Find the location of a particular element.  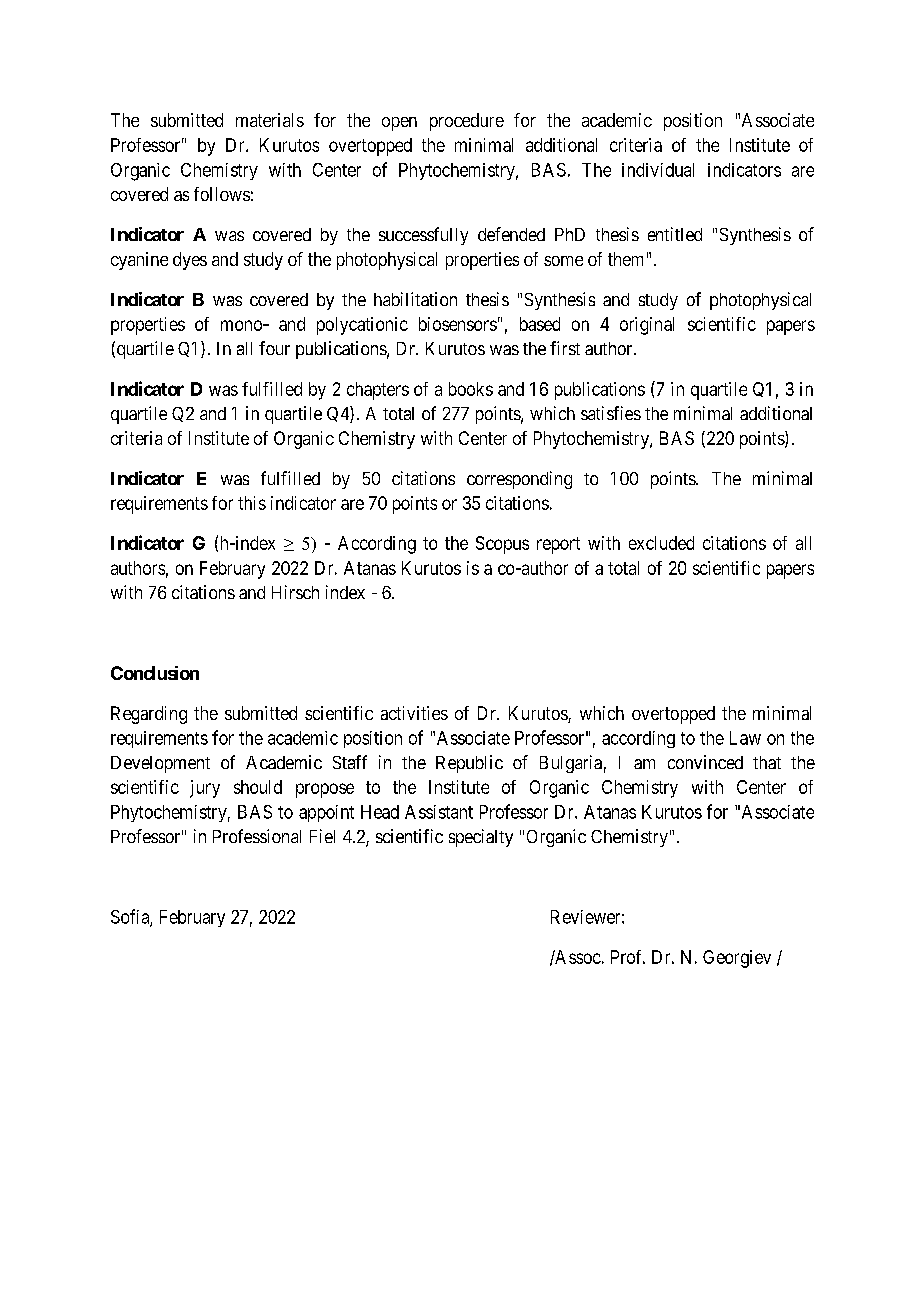

procedure is located at coordinates (467, 122).
